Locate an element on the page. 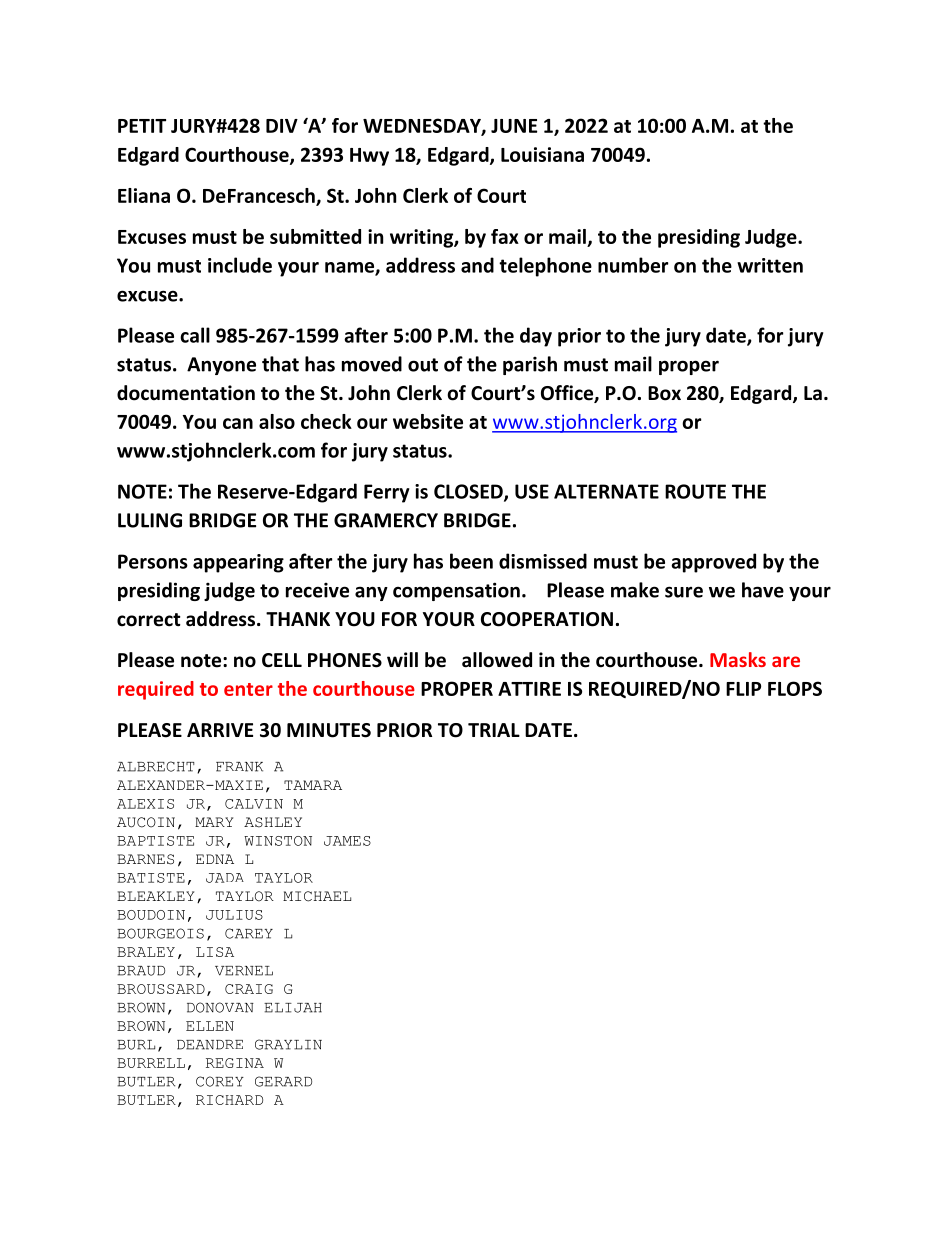 The width and height of the page is (952, 1233). FRANK is located at coordinates (239, 767).
